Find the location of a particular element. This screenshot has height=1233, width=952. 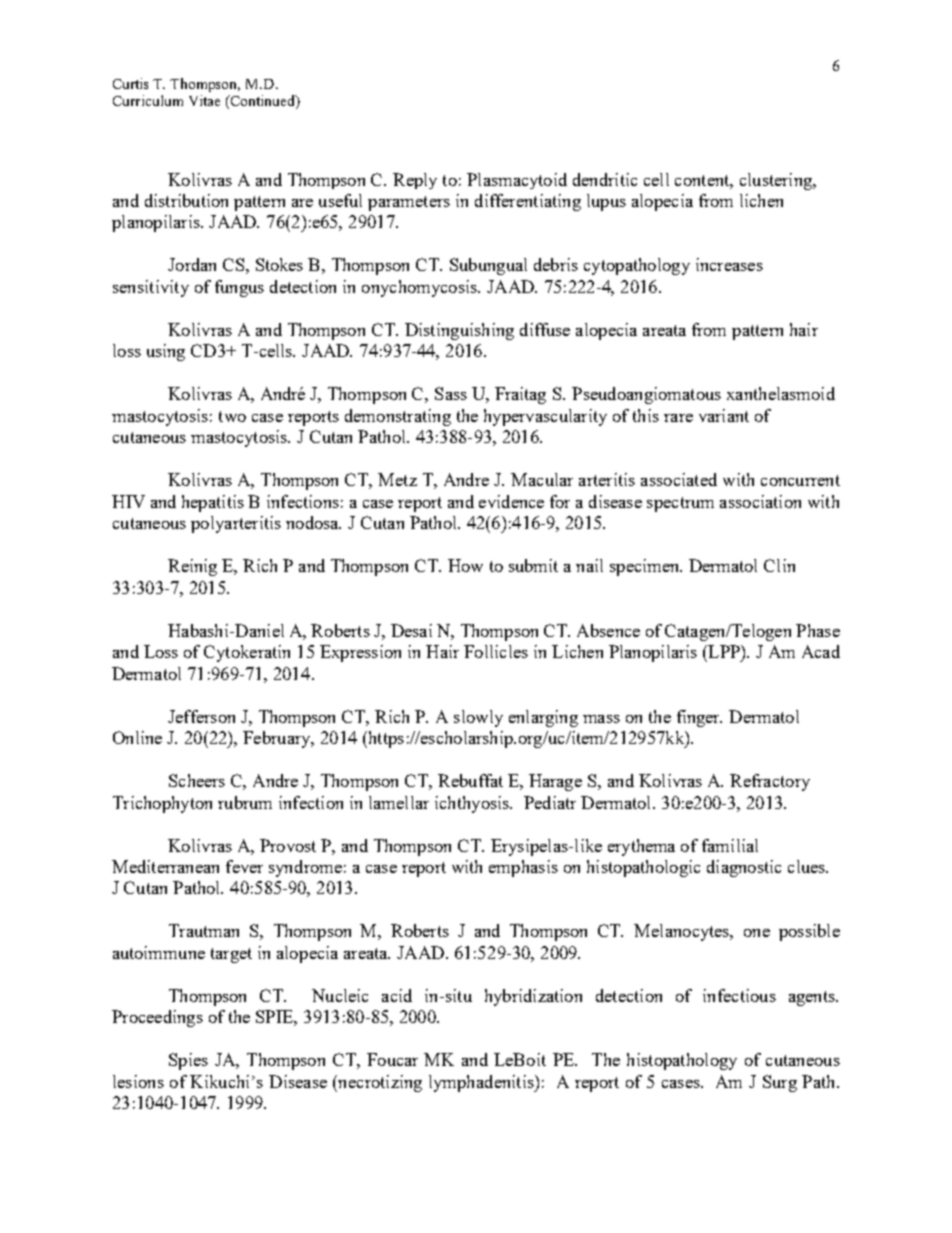

Vitae is located at coordinates (204, 100).
